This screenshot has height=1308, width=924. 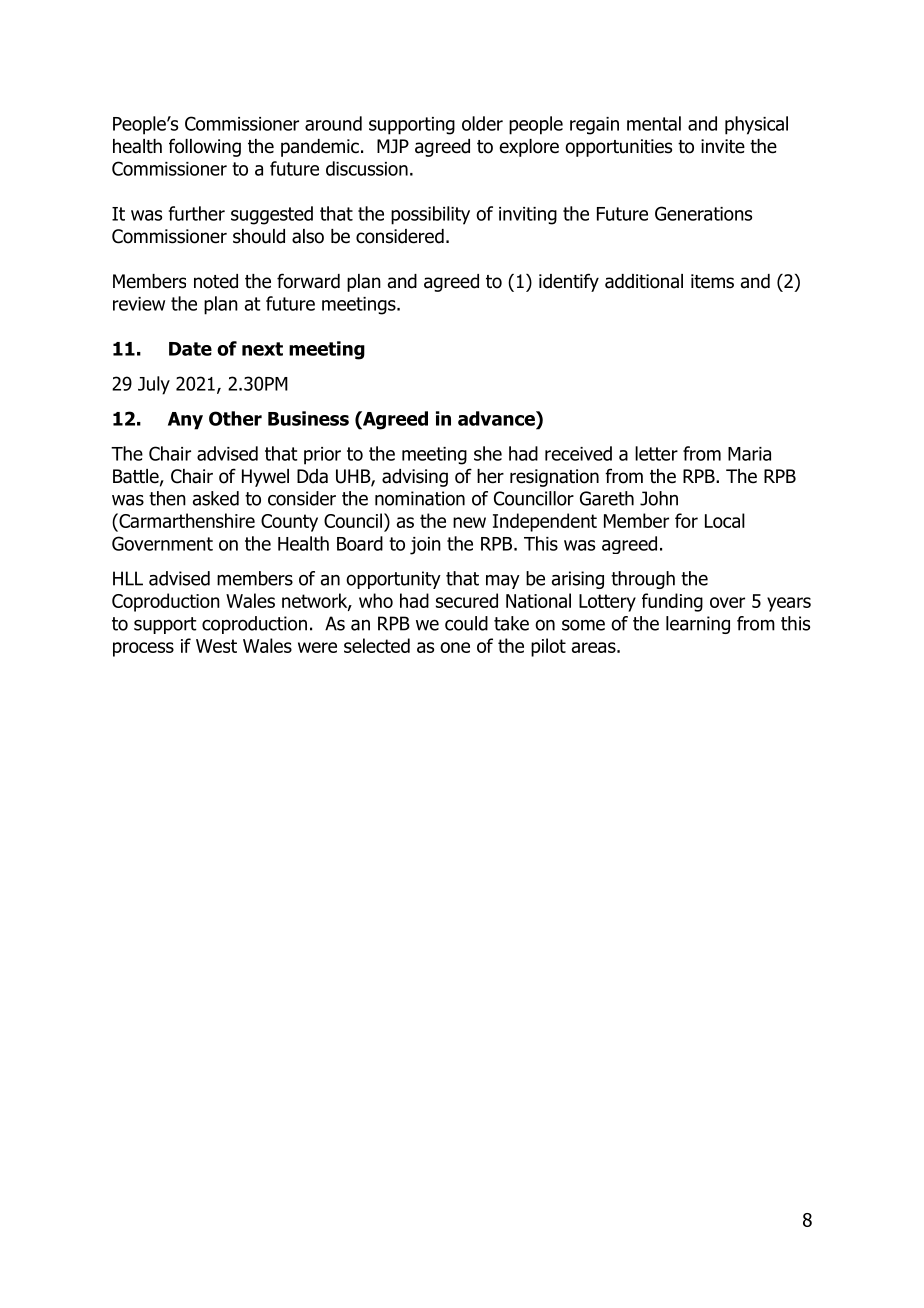 What do you see at coordinates (466, 623) in the screenshot?
I see `could` at bounding box center [466, 623].
